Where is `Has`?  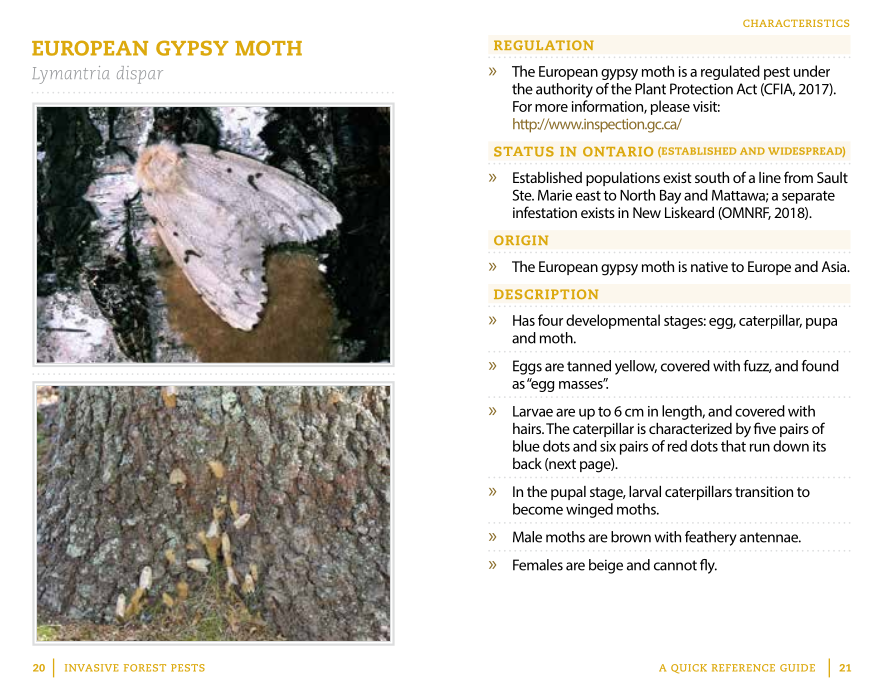
Has is located at coordinates (524, 320).
